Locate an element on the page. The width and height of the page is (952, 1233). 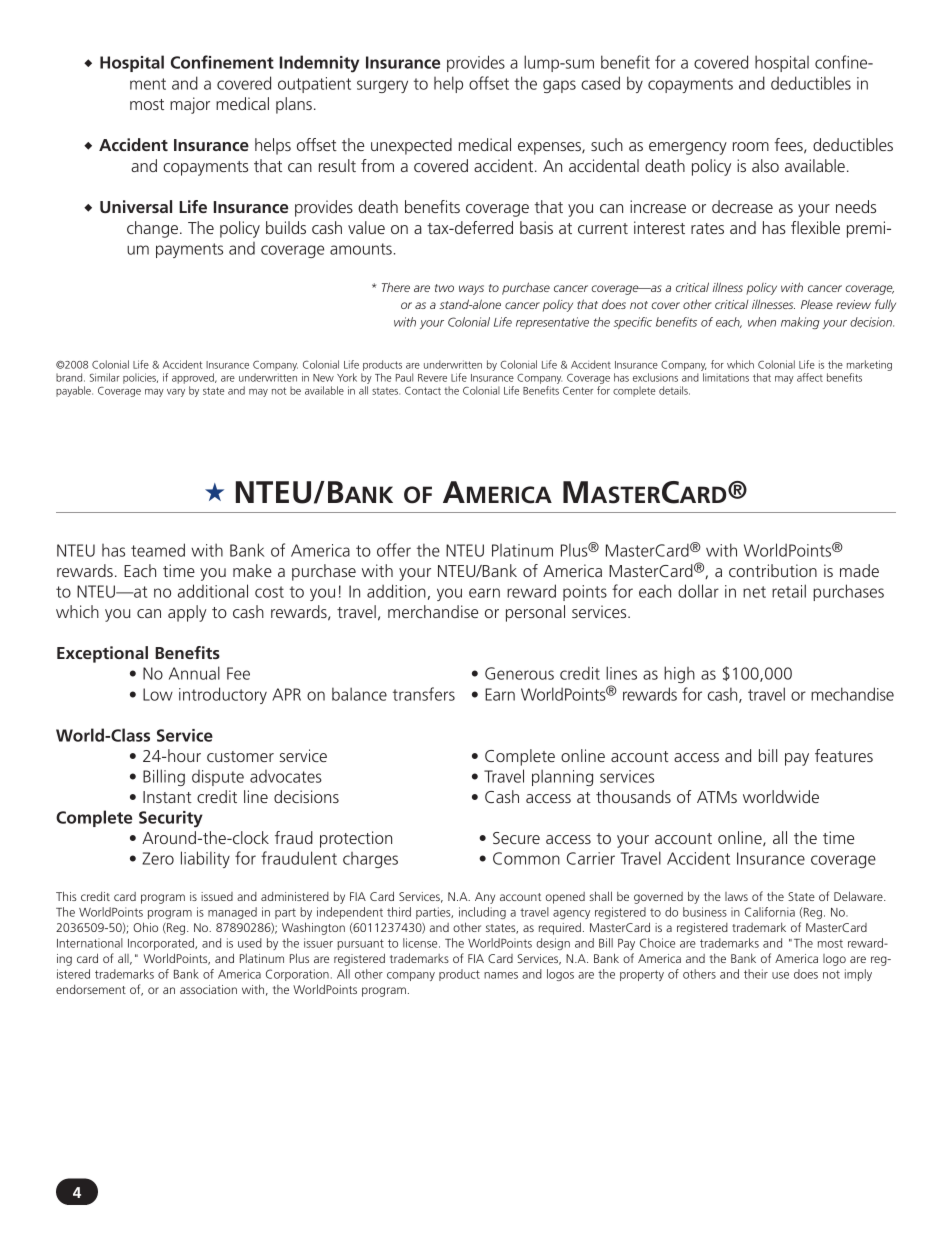
Revere is located at coordinates (432, 378).
